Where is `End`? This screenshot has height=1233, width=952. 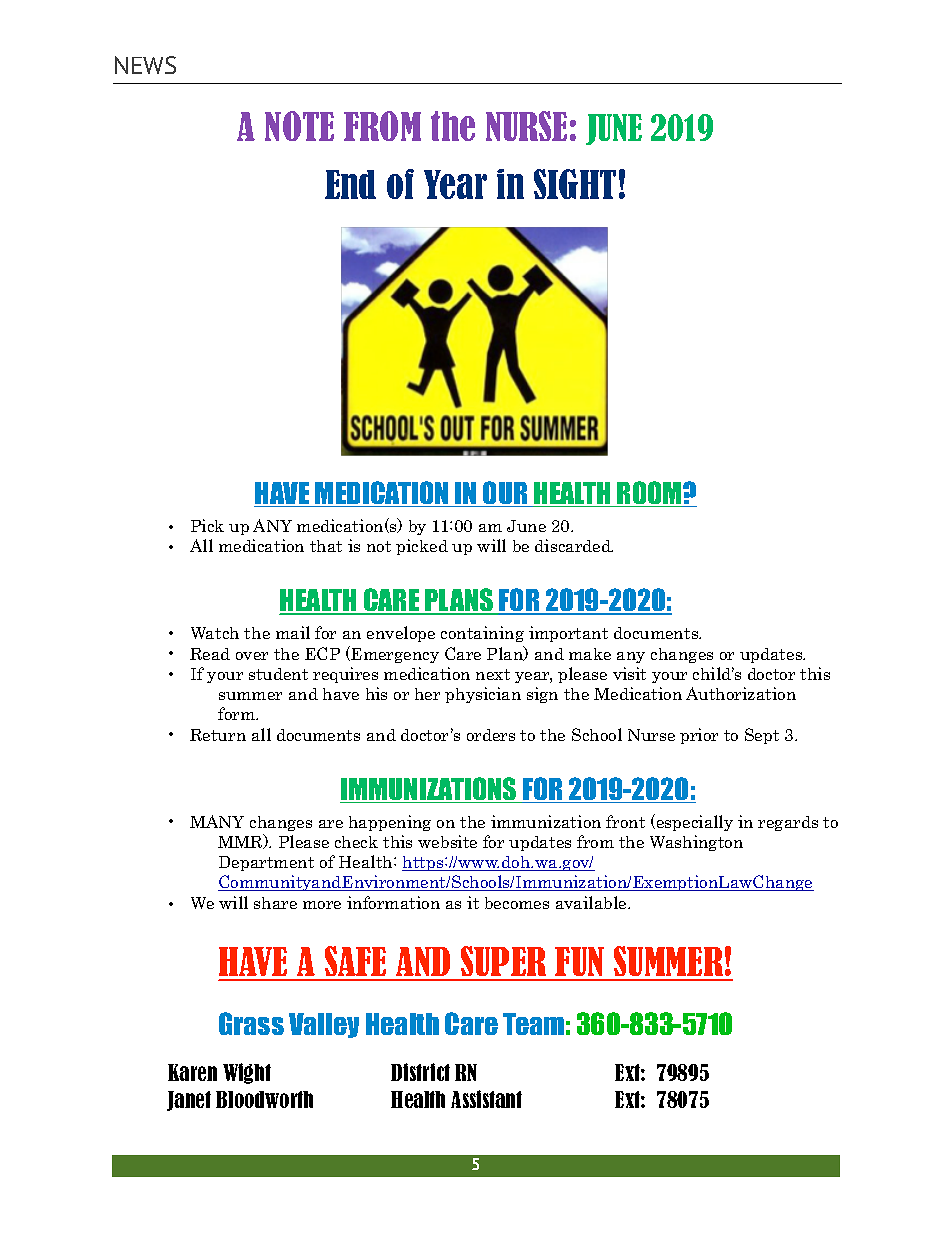 End is located at coordinates (350, 184).
